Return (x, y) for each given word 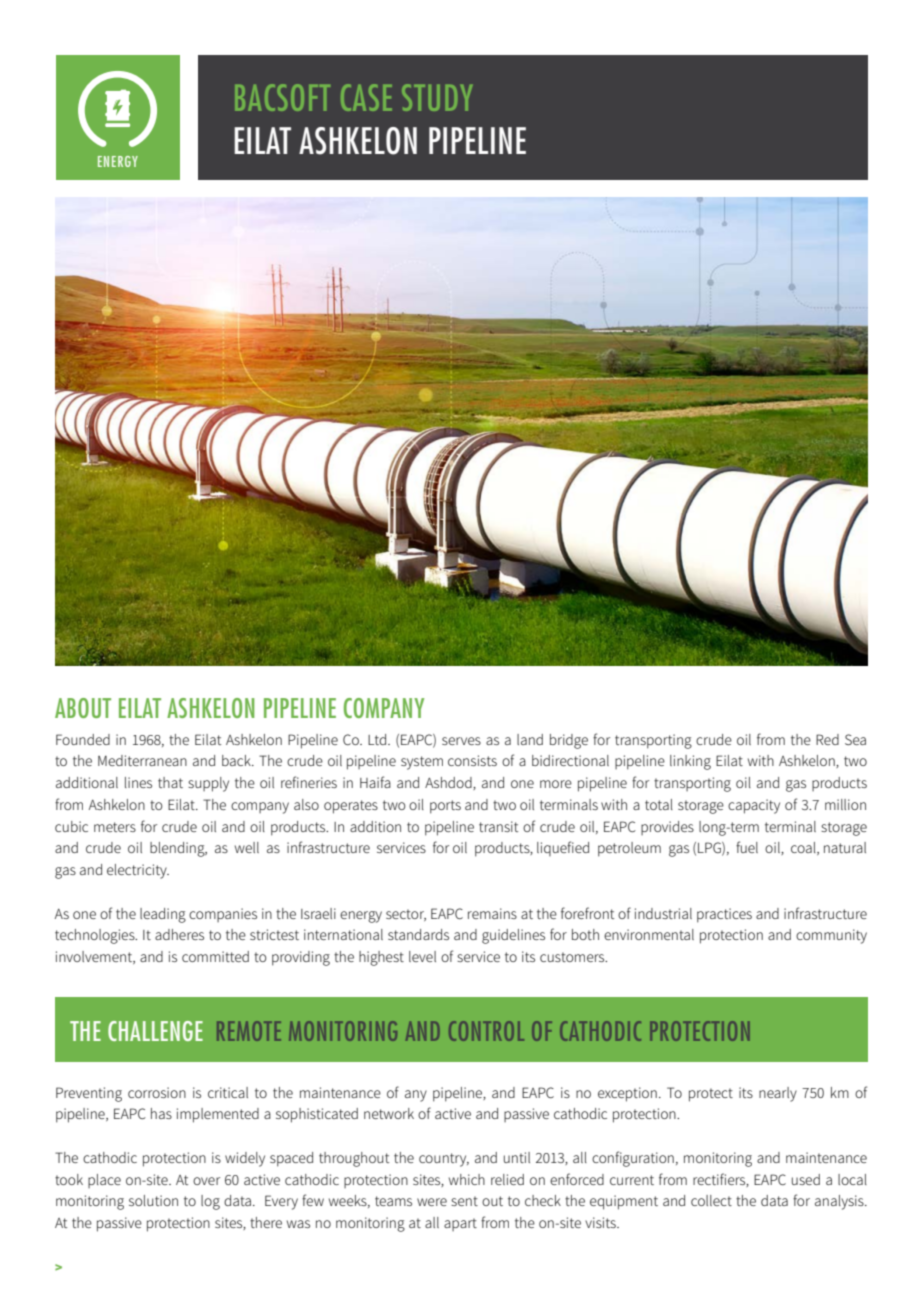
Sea (855, 739)
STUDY (437, 97)
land (530, 739)
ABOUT (83, 708)
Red (827, 739)
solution (153, 1200)
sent (464, 1201)
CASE (366, 97)
